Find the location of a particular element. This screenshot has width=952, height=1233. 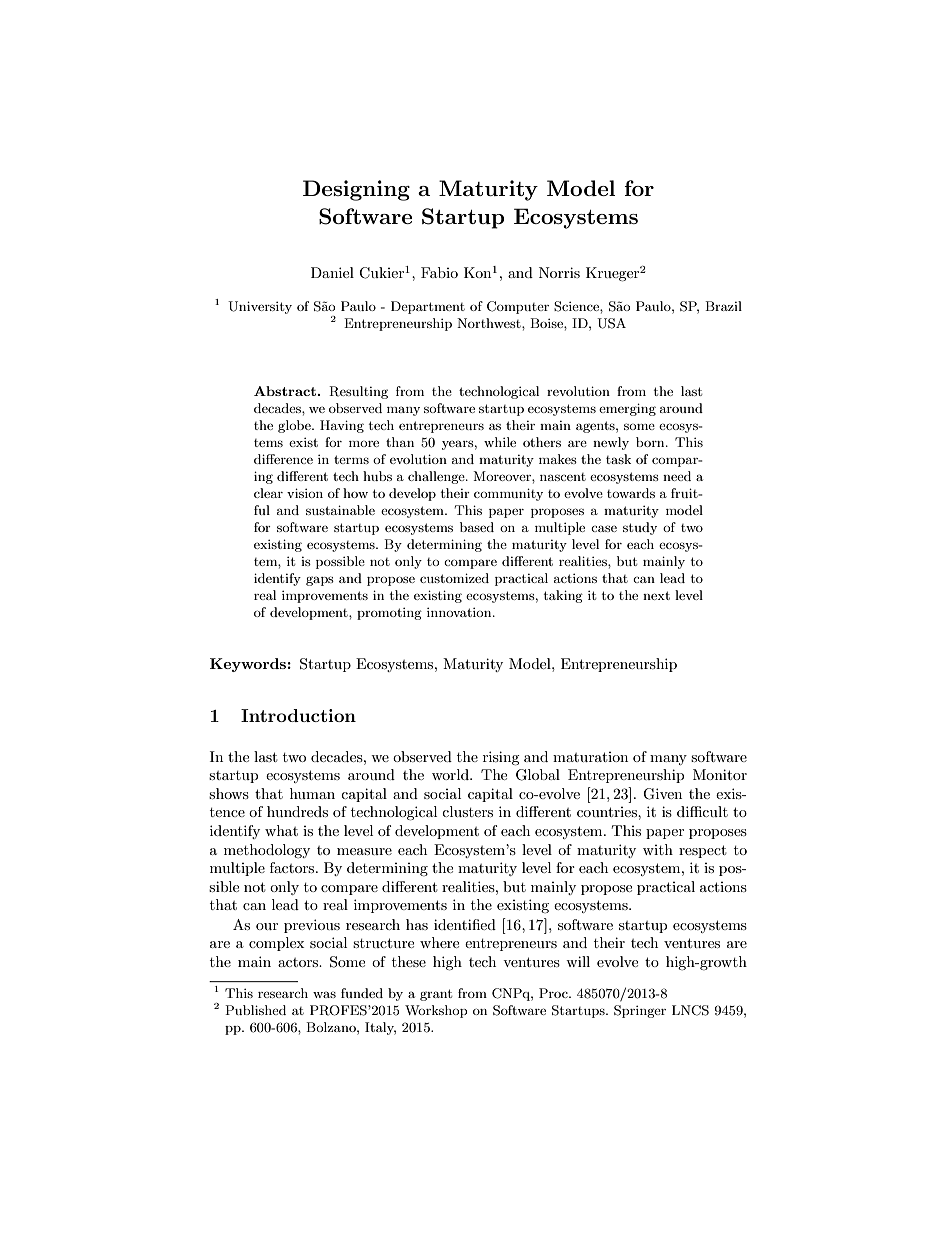

Brazil is located at coordinates (723, 306).
